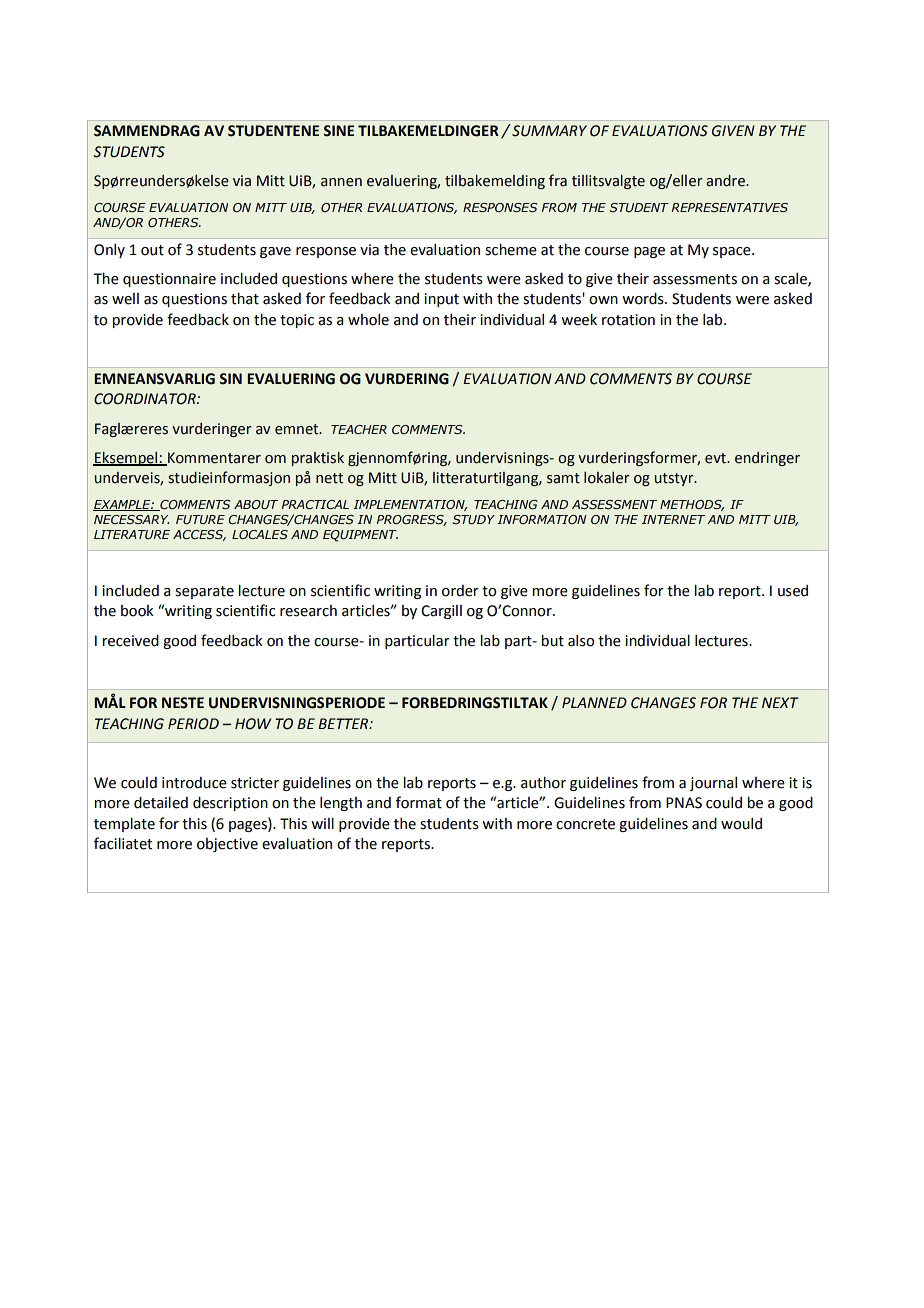 This image has width=924, height=1308. What do you see at coordinates (161, 803) in the image?
I see `detailed` at bounding box center [161, 803].
